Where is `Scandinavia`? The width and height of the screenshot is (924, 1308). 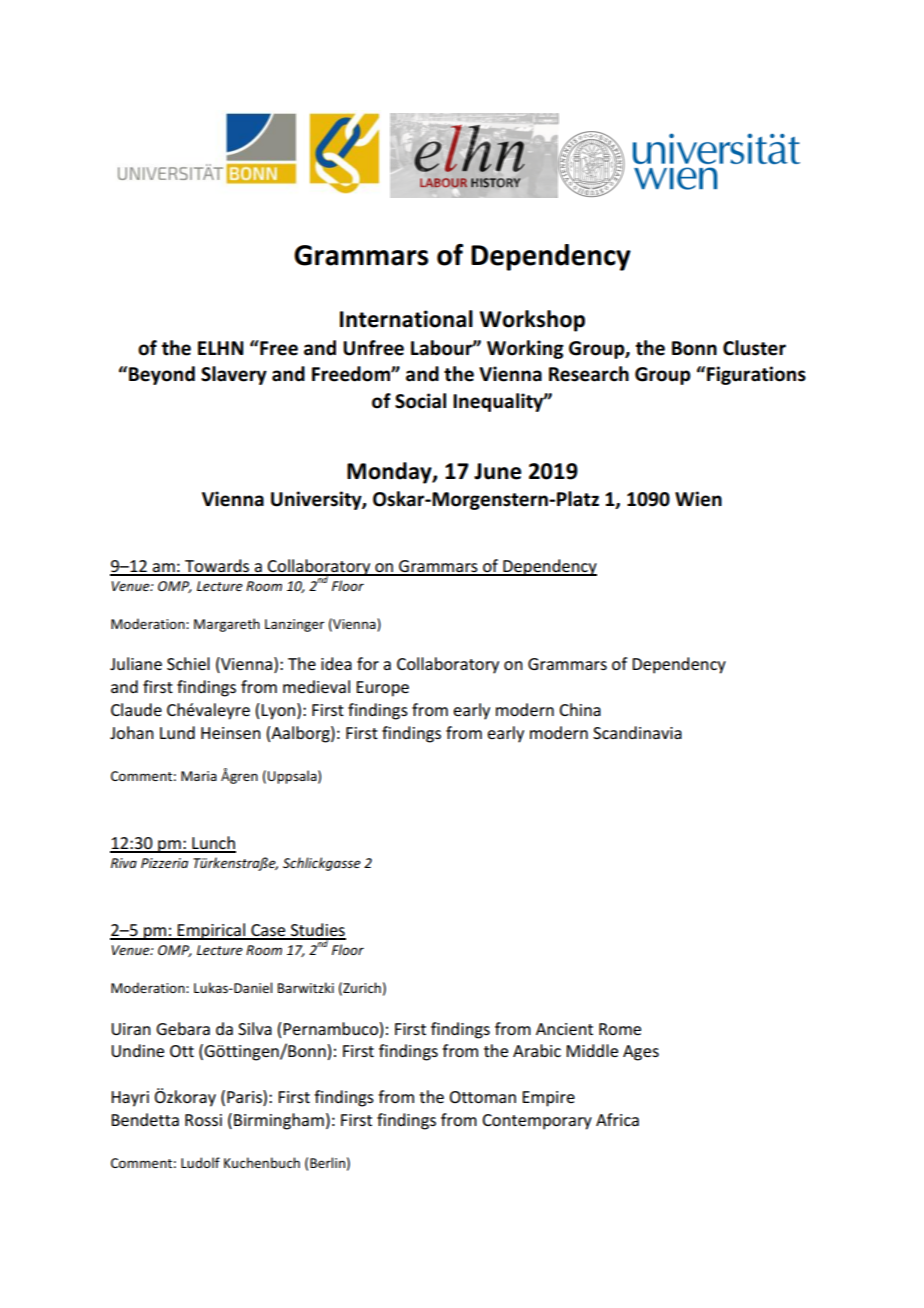
Scandinavia is located at coordinates (637, 732).
